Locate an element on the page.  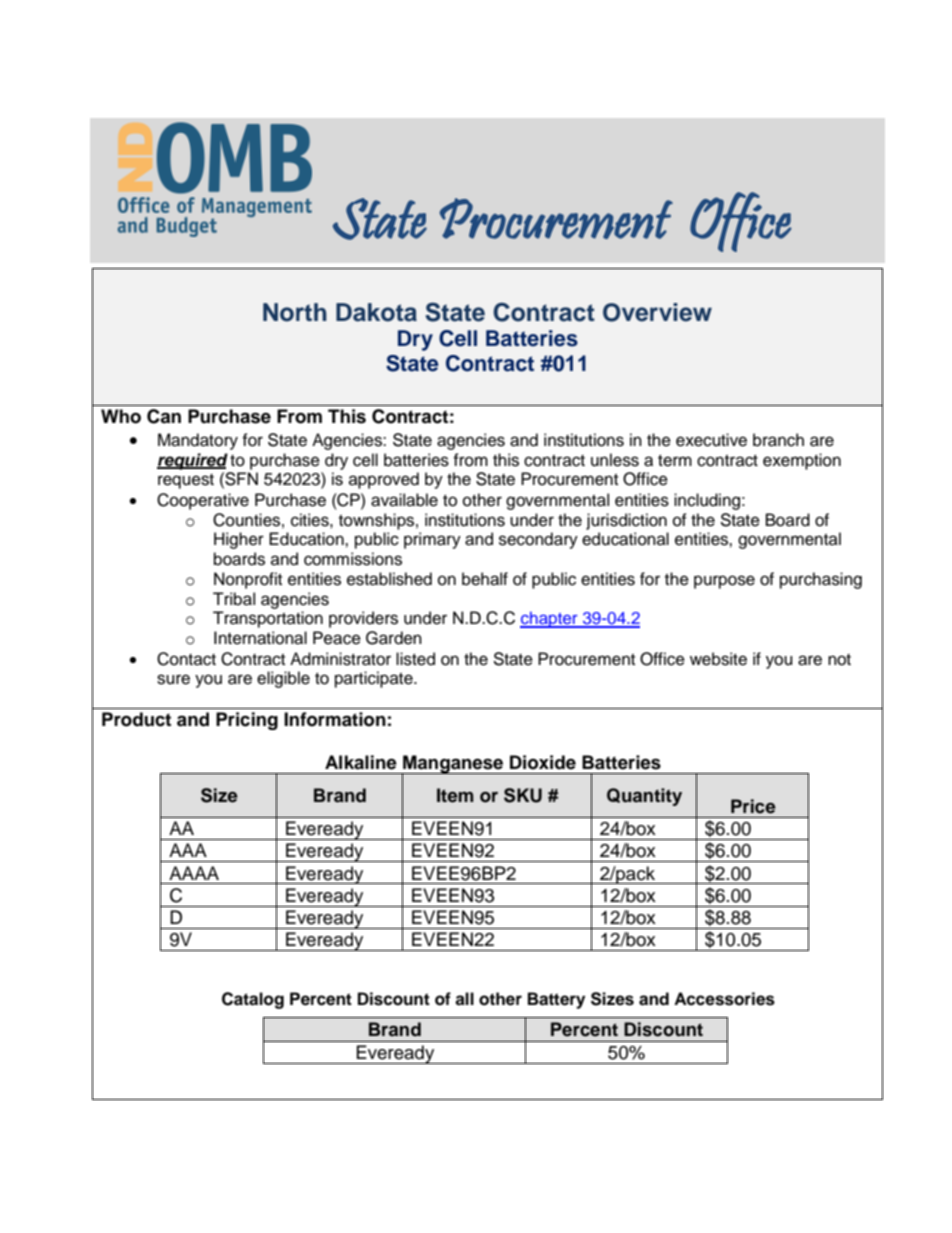
Higher is located at coordinates (239, 540).
